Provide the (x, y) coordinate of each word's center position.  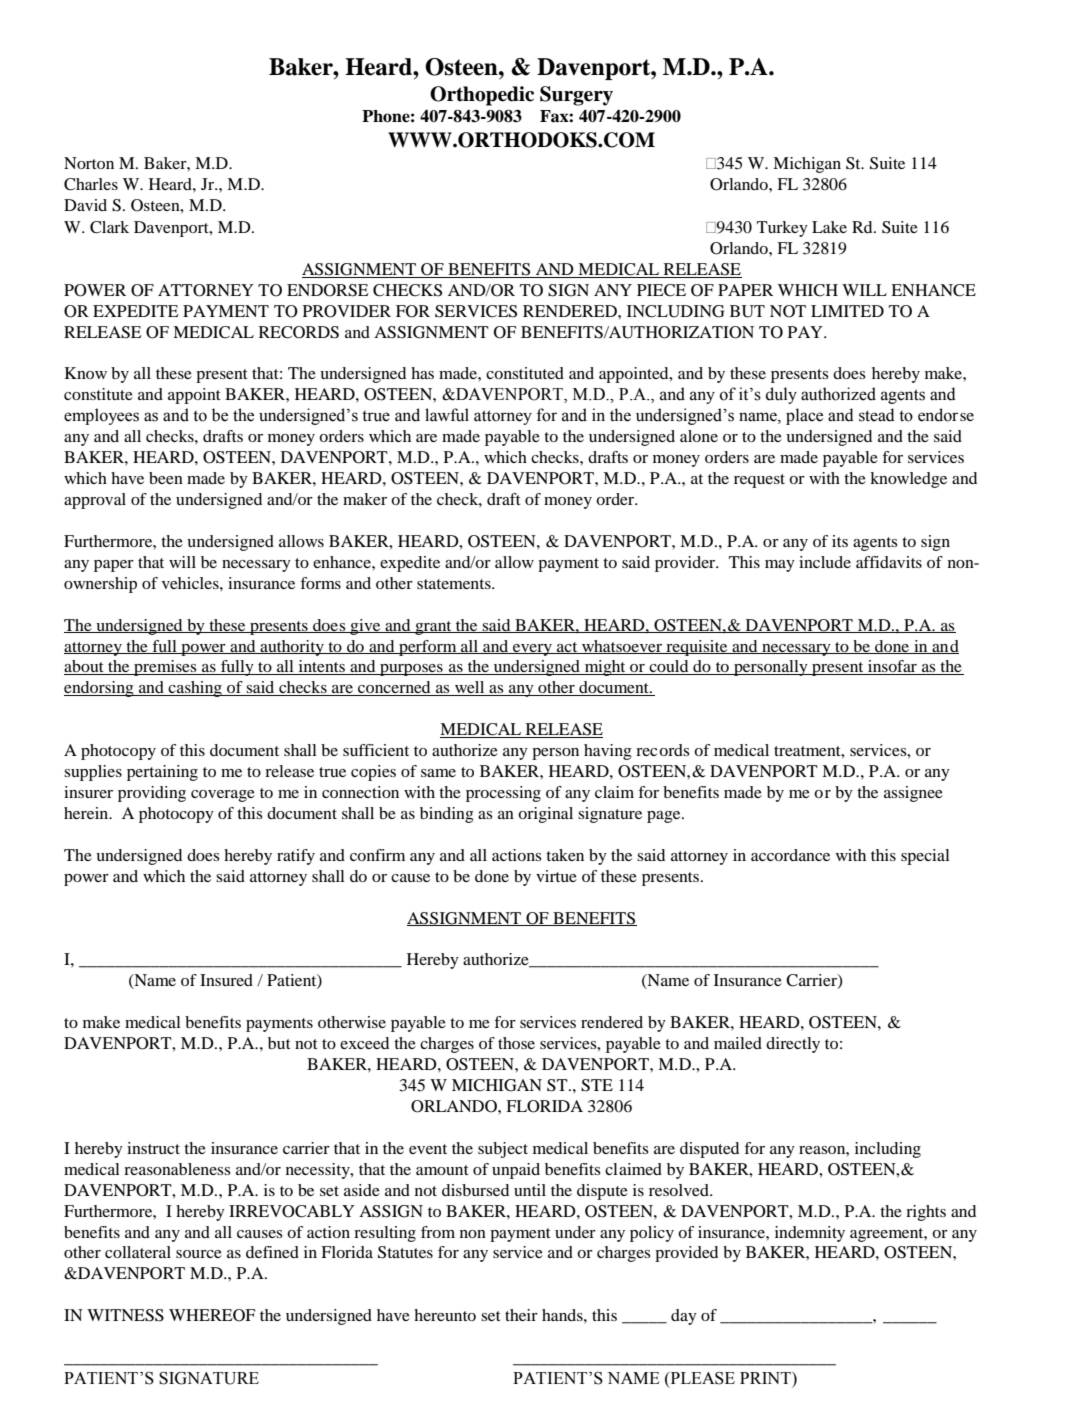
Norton (89, 163)
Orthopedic (482, 96)
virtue (556, 876)
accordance (790, 855)
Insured (226, 980)
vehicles (191, 583)
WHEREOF (212, 1315)
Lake (829, 227)
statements (455, 584)
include (825, 562)
